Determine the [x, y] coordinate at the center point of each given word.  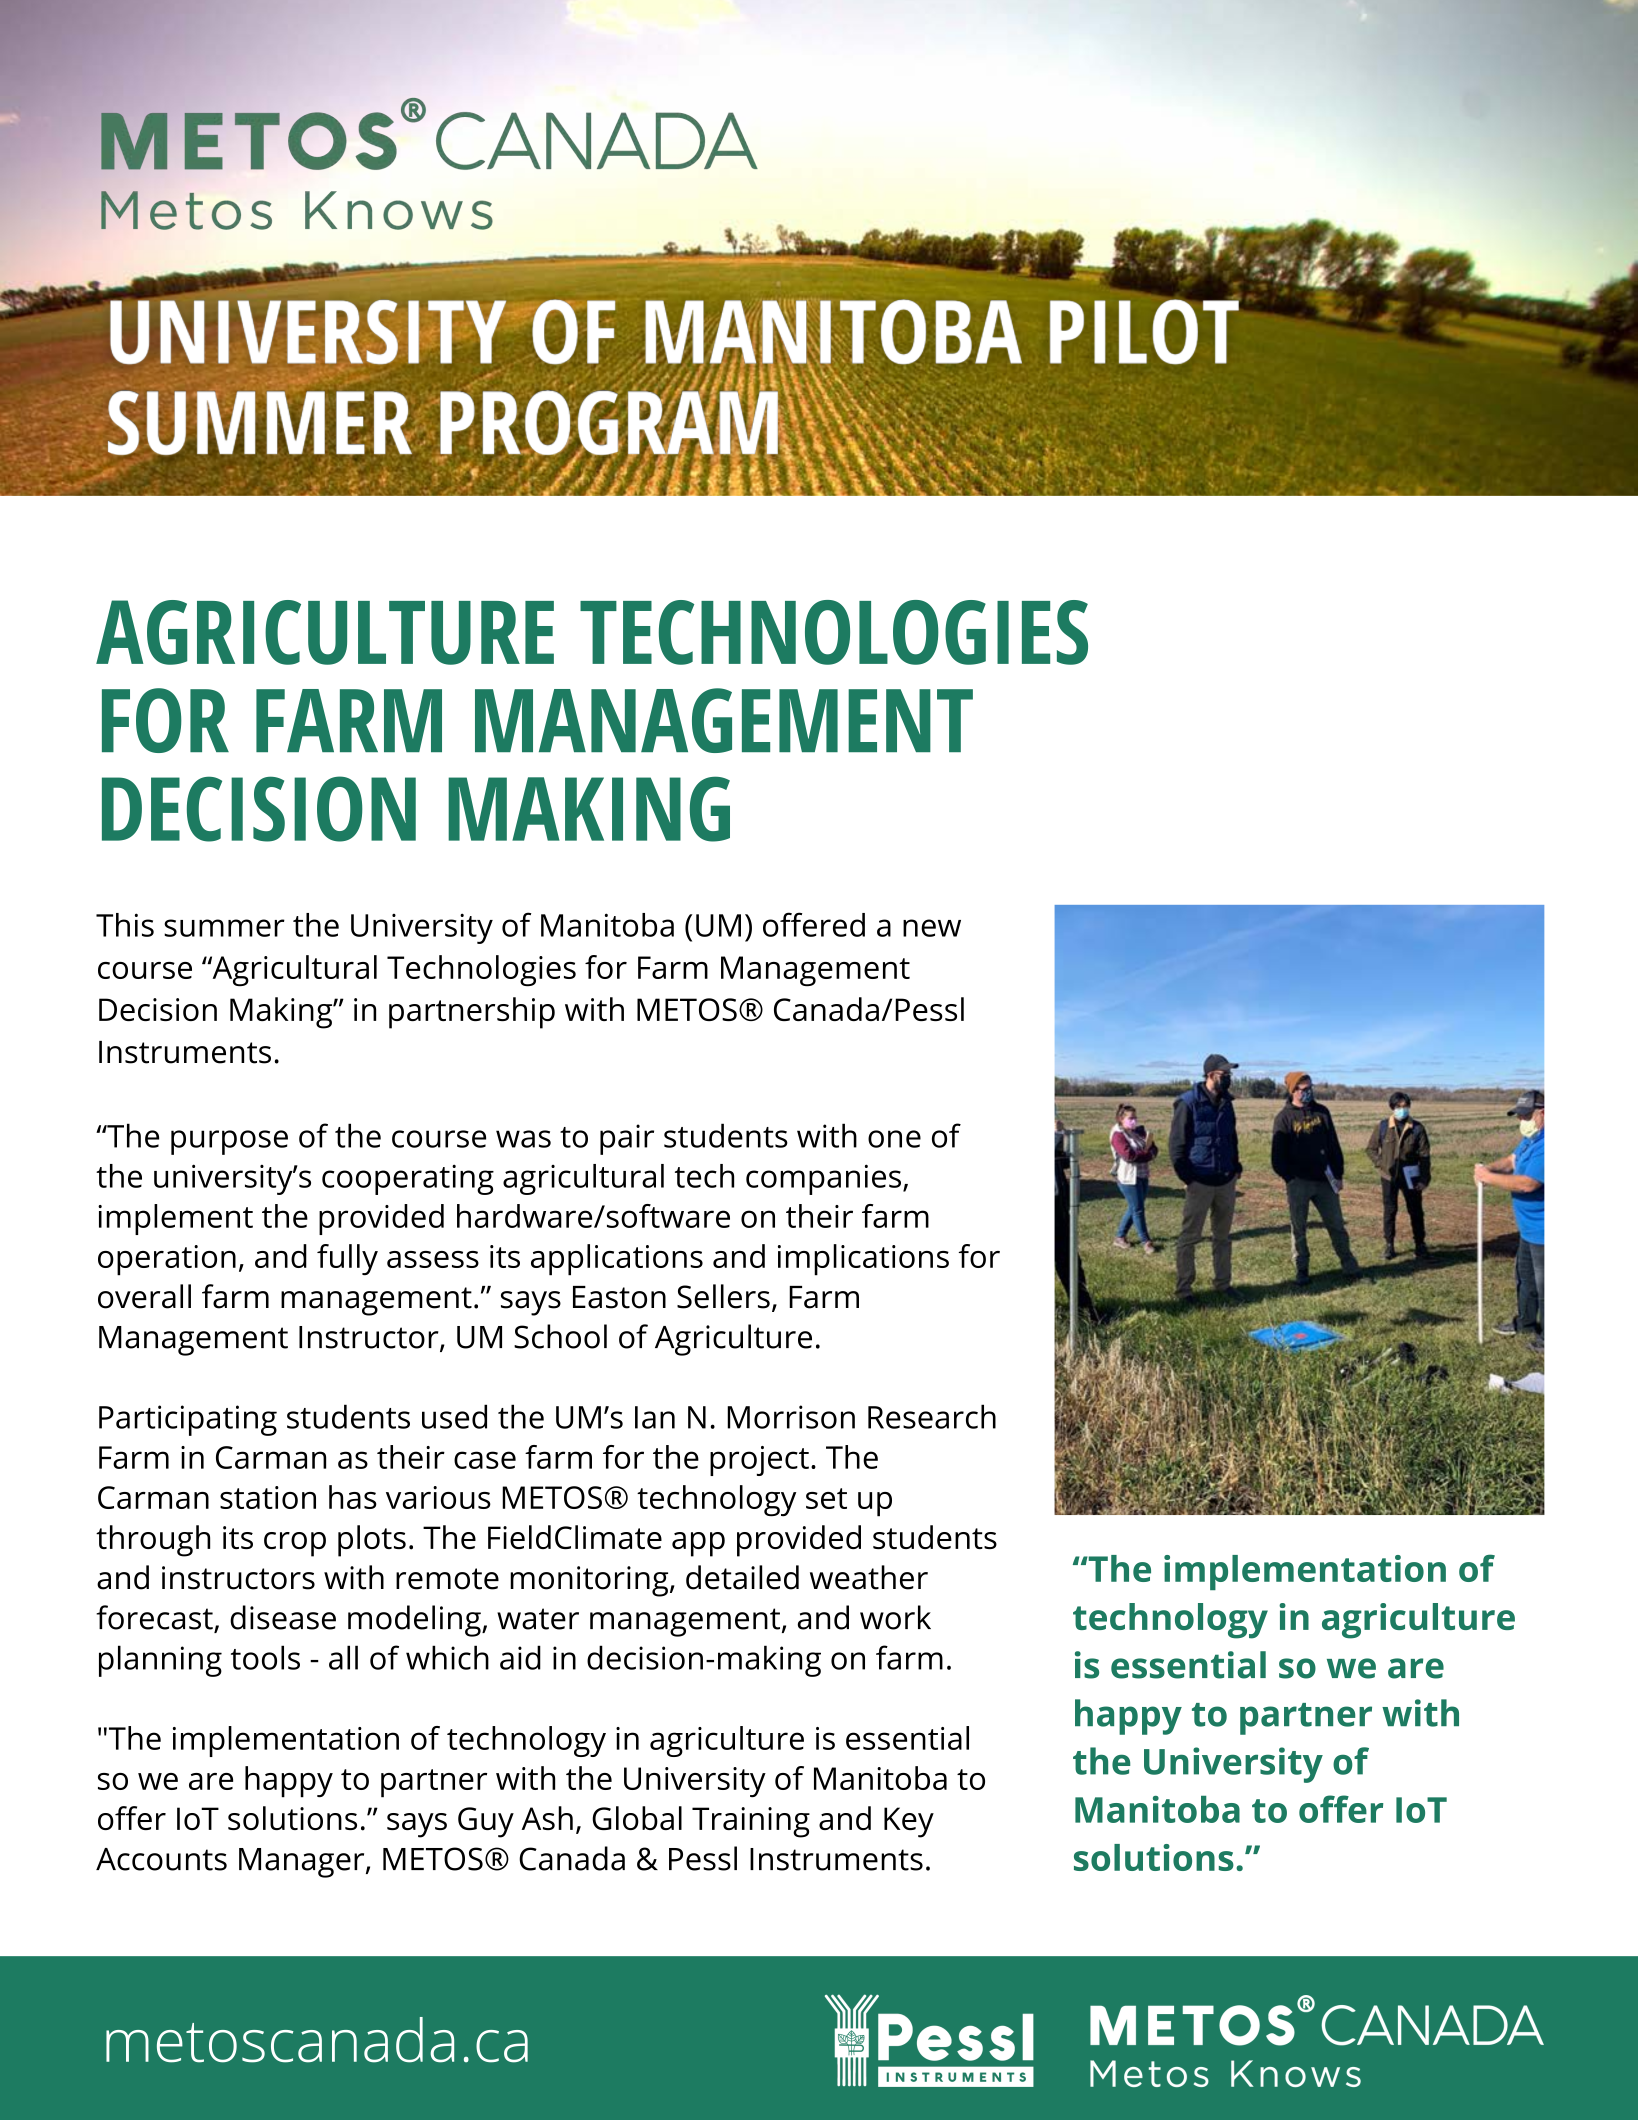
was [523, 1139]
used [454, 1416]
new [932, 928]
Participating [188, 1420]
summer [224, 928]
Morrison [791, 1417]
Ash [547, 1818]
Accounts [161, 1859]
